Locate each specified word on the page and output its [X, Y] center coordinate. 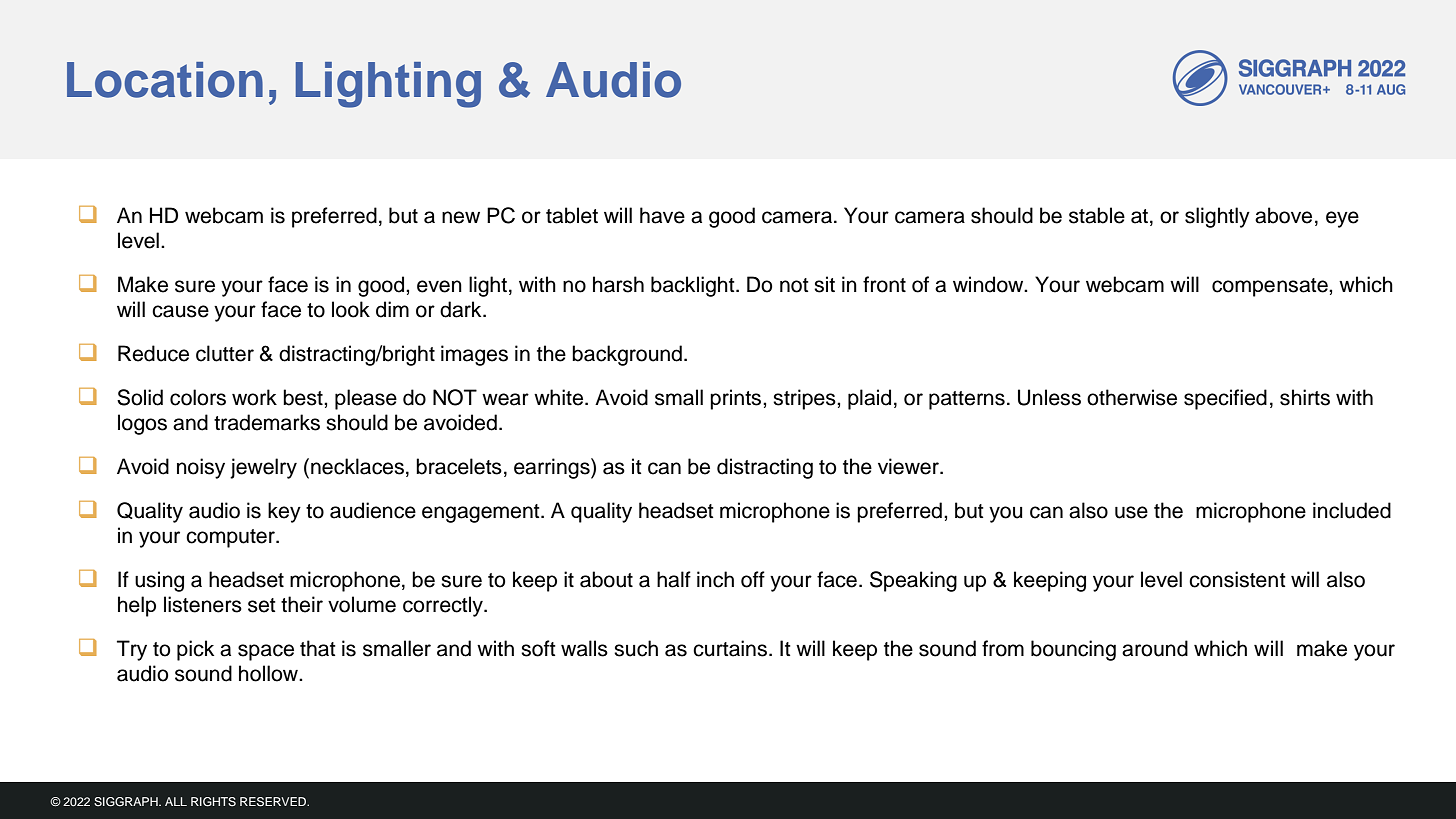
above [1283, 215]
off [753, 579]
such [636, 648]
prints [737, 399]
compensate [1271, 287]
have [662, 215]
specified [1225, 399]
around [1155, 648]
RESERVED [274, 802]
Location [165, 80]
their [302, 604]
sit [824, 284]
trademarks [267, 422]
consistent [1237, 579]
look [351, 309]
